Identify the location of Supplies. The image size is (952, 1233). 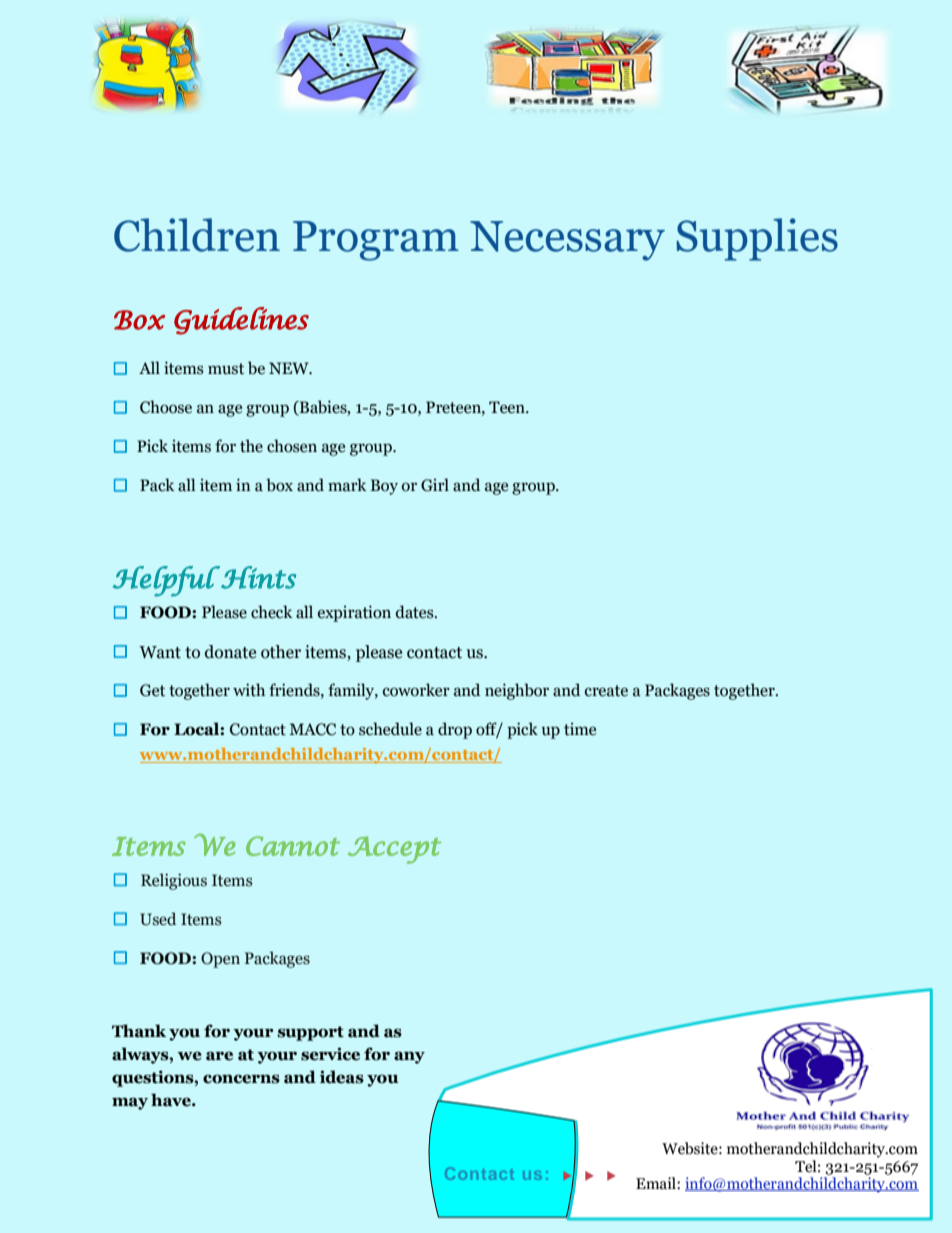
(757, 239).
